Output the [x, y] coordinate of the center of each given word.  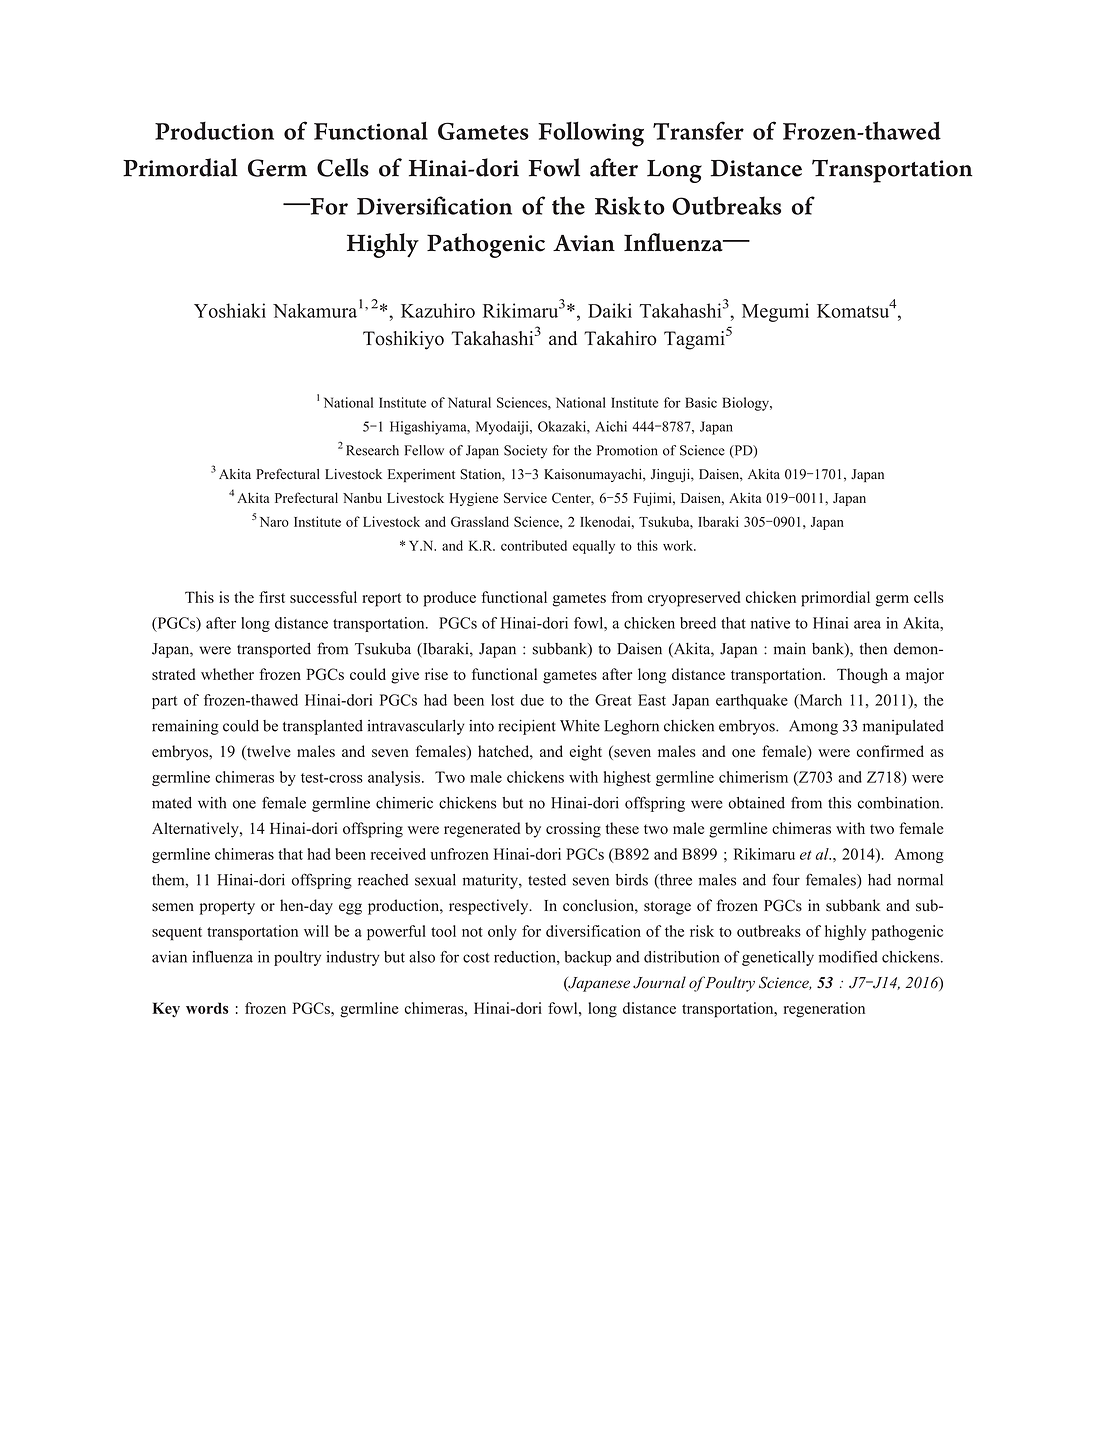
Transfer [698, 130]
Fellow [424, 450]
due [532, 700]
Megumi [775, 312]
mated [172, 803]
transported [274, 650]
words [207, 1008]
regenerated [482, 830]
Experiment [421, 475]
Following [591, 134]
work [679, 545]
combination [900, 803]
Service [525, 498]
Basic [701, 402]
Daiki [610, 310]
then [873, 649]
